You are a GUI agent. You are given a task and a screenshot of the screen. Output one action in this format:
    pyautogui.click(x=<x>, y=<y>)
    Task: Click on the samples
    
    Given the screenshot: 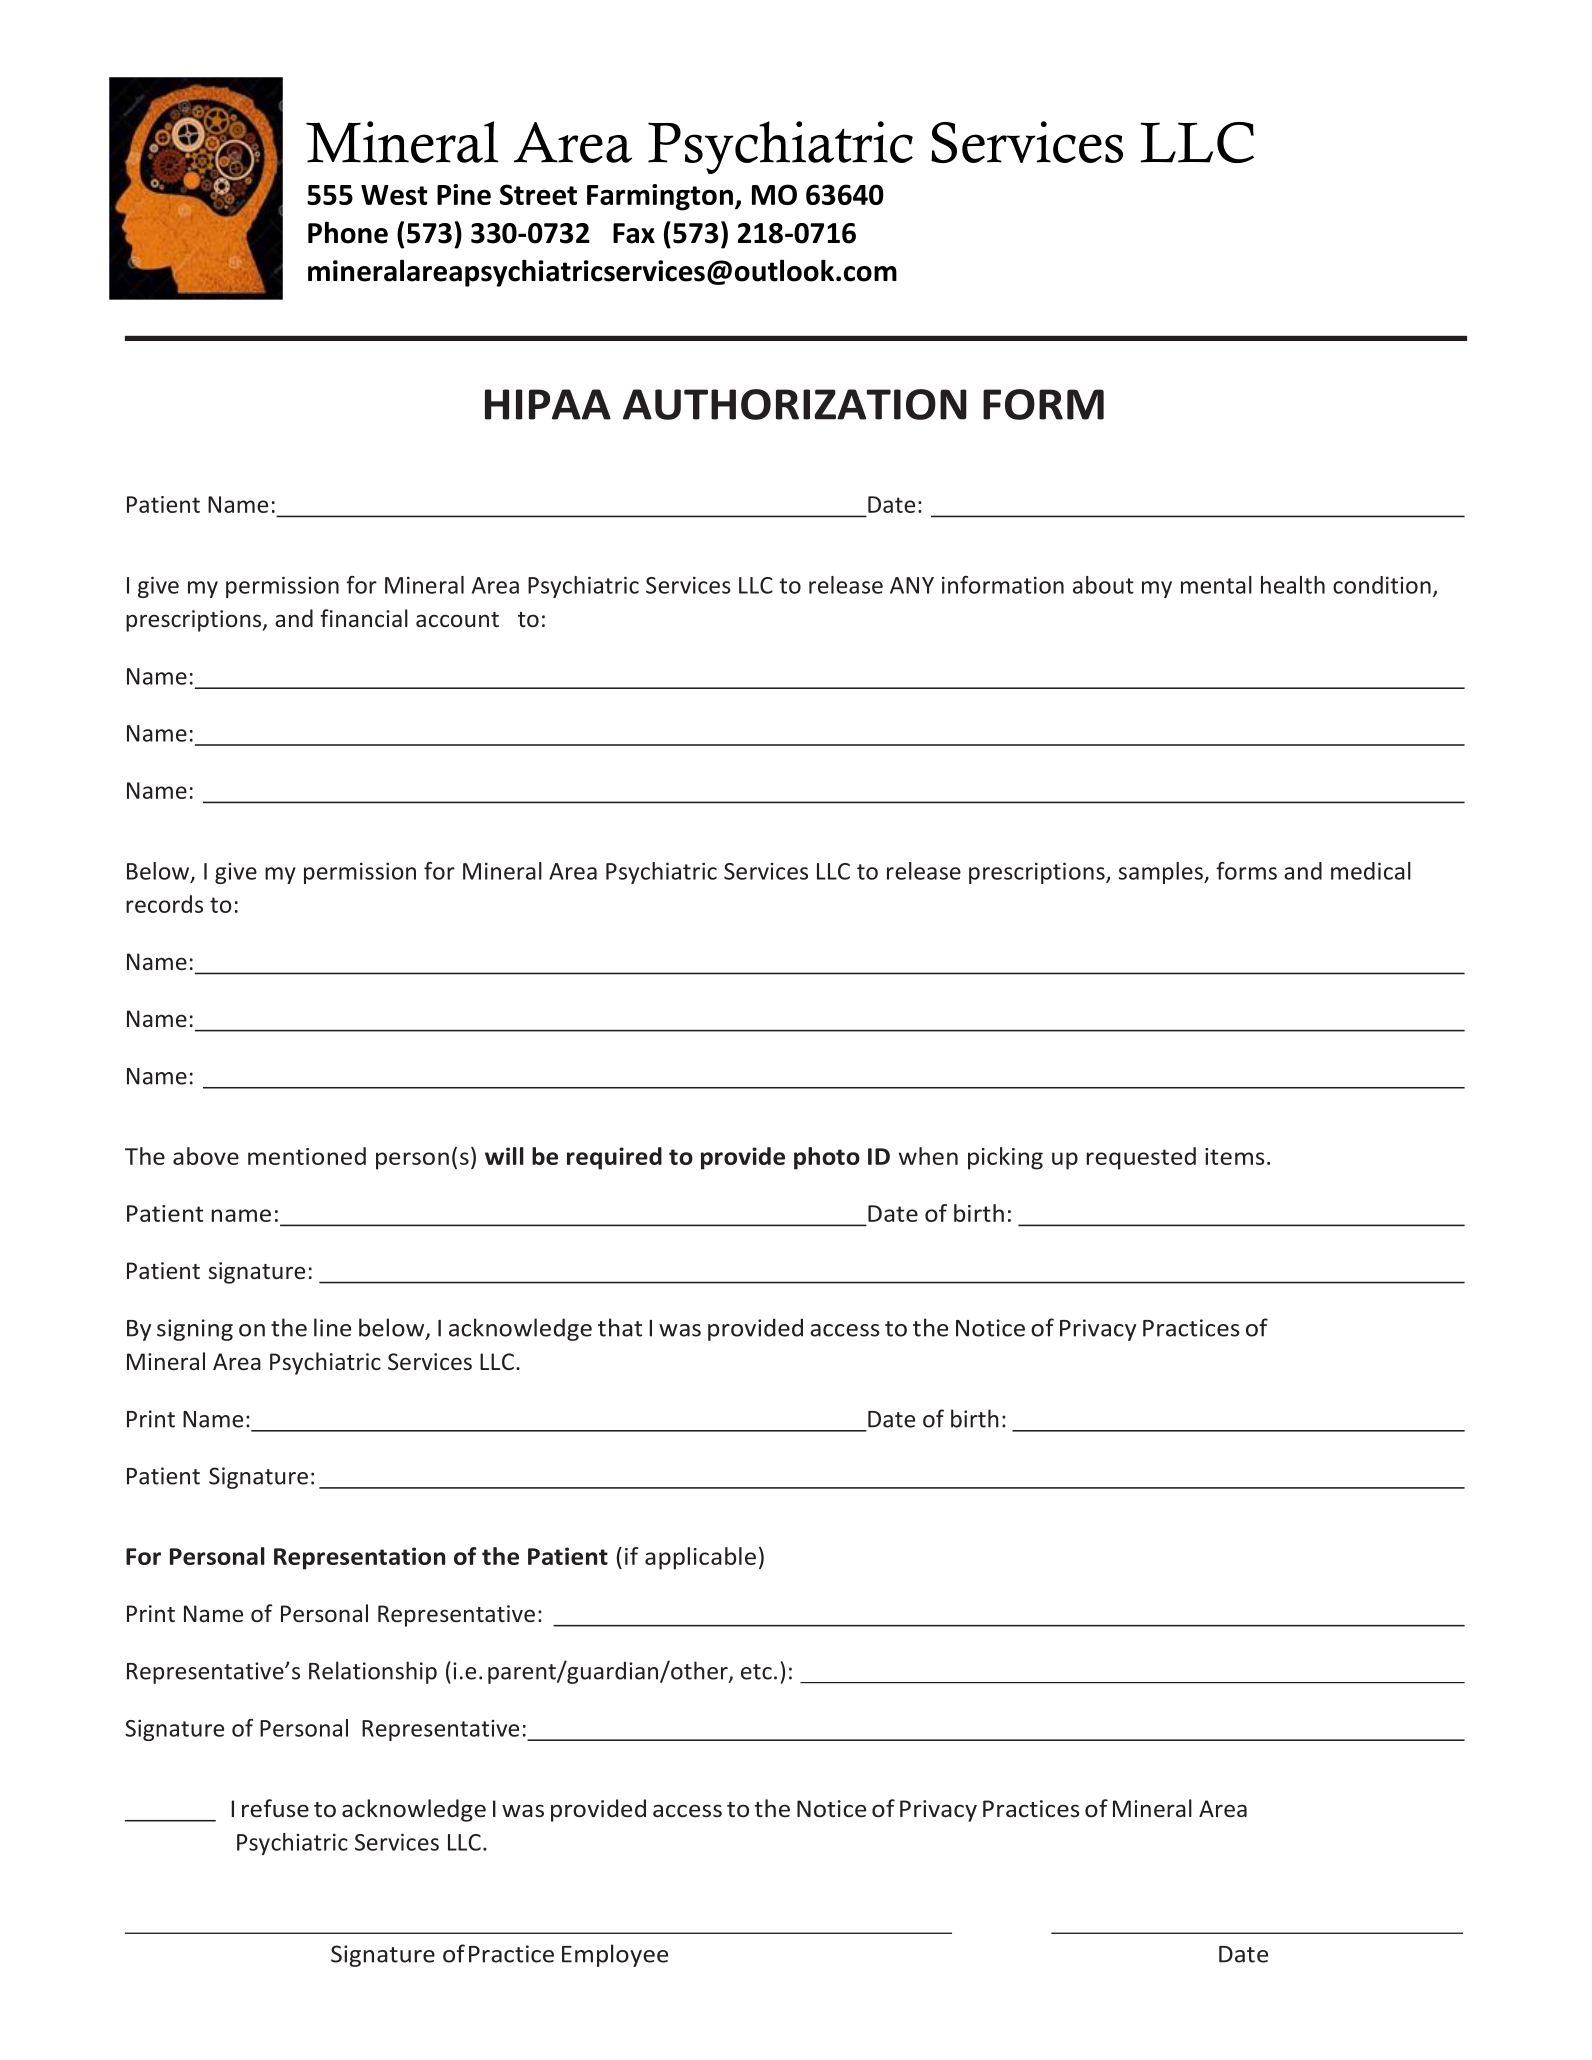 What is the action you would take?
    pyautogui.click(x=1162, y=873)
